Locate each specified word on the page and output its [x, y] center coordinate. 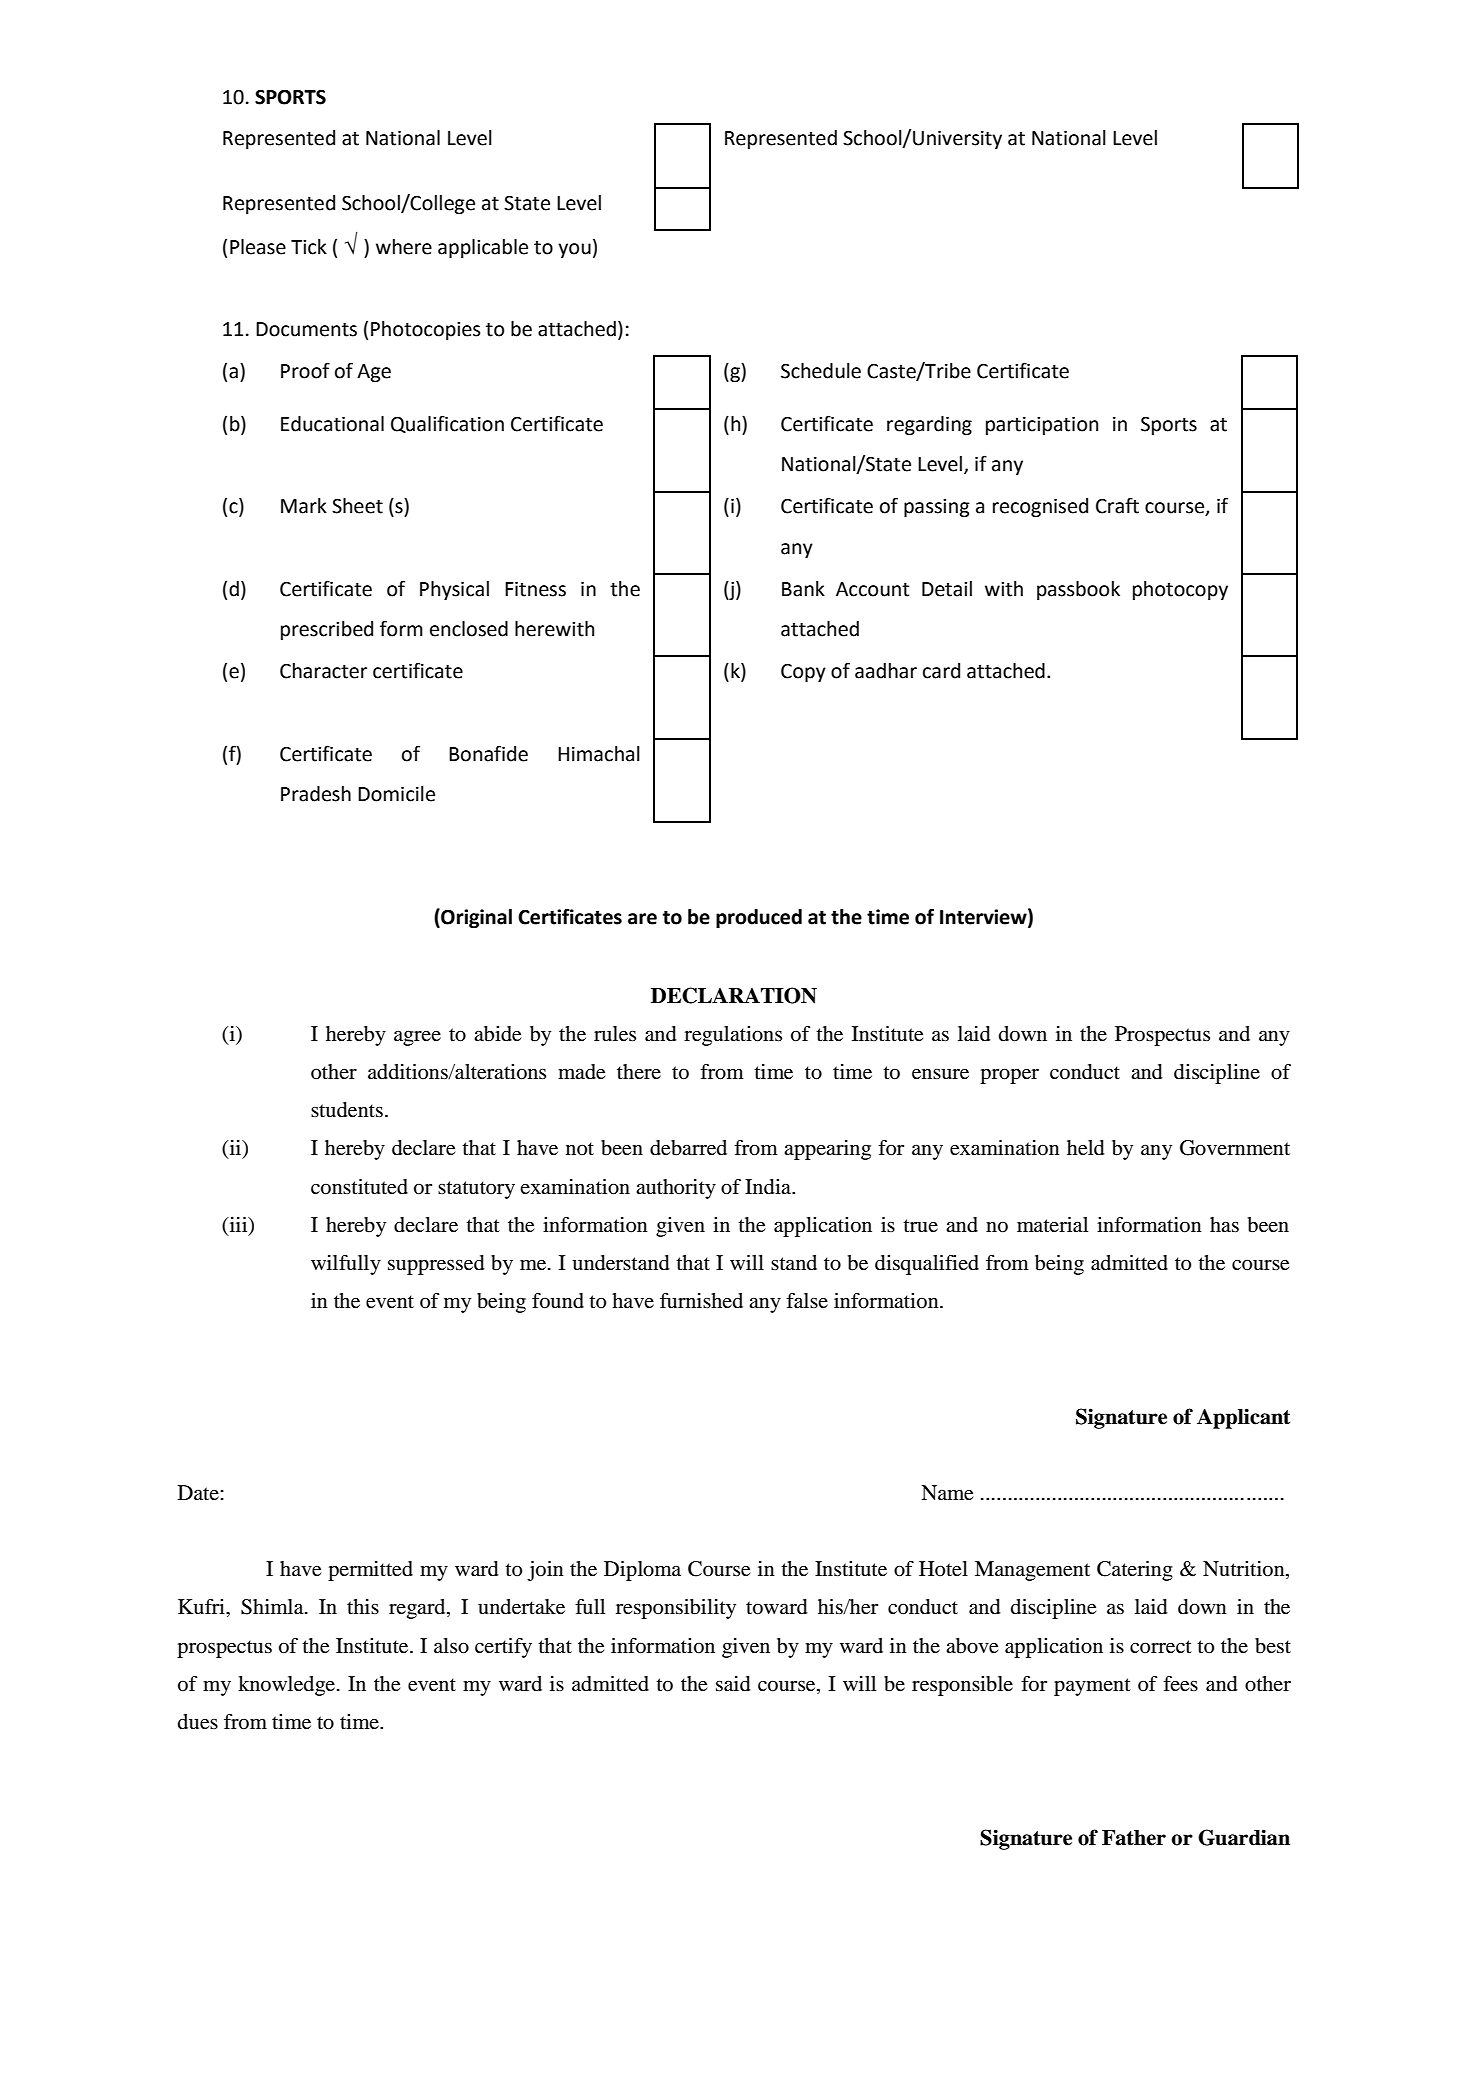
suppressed [436, 1265]
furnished [701, 1300]
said [733, 1684]
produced [759, 918]
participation [1042, 426]
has [1224, 1225]
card [941, 671]
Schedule [821, 371]
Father [1134, 1838]
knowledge [288, 1686]
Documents [306, 329]
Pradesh [316, 794]
